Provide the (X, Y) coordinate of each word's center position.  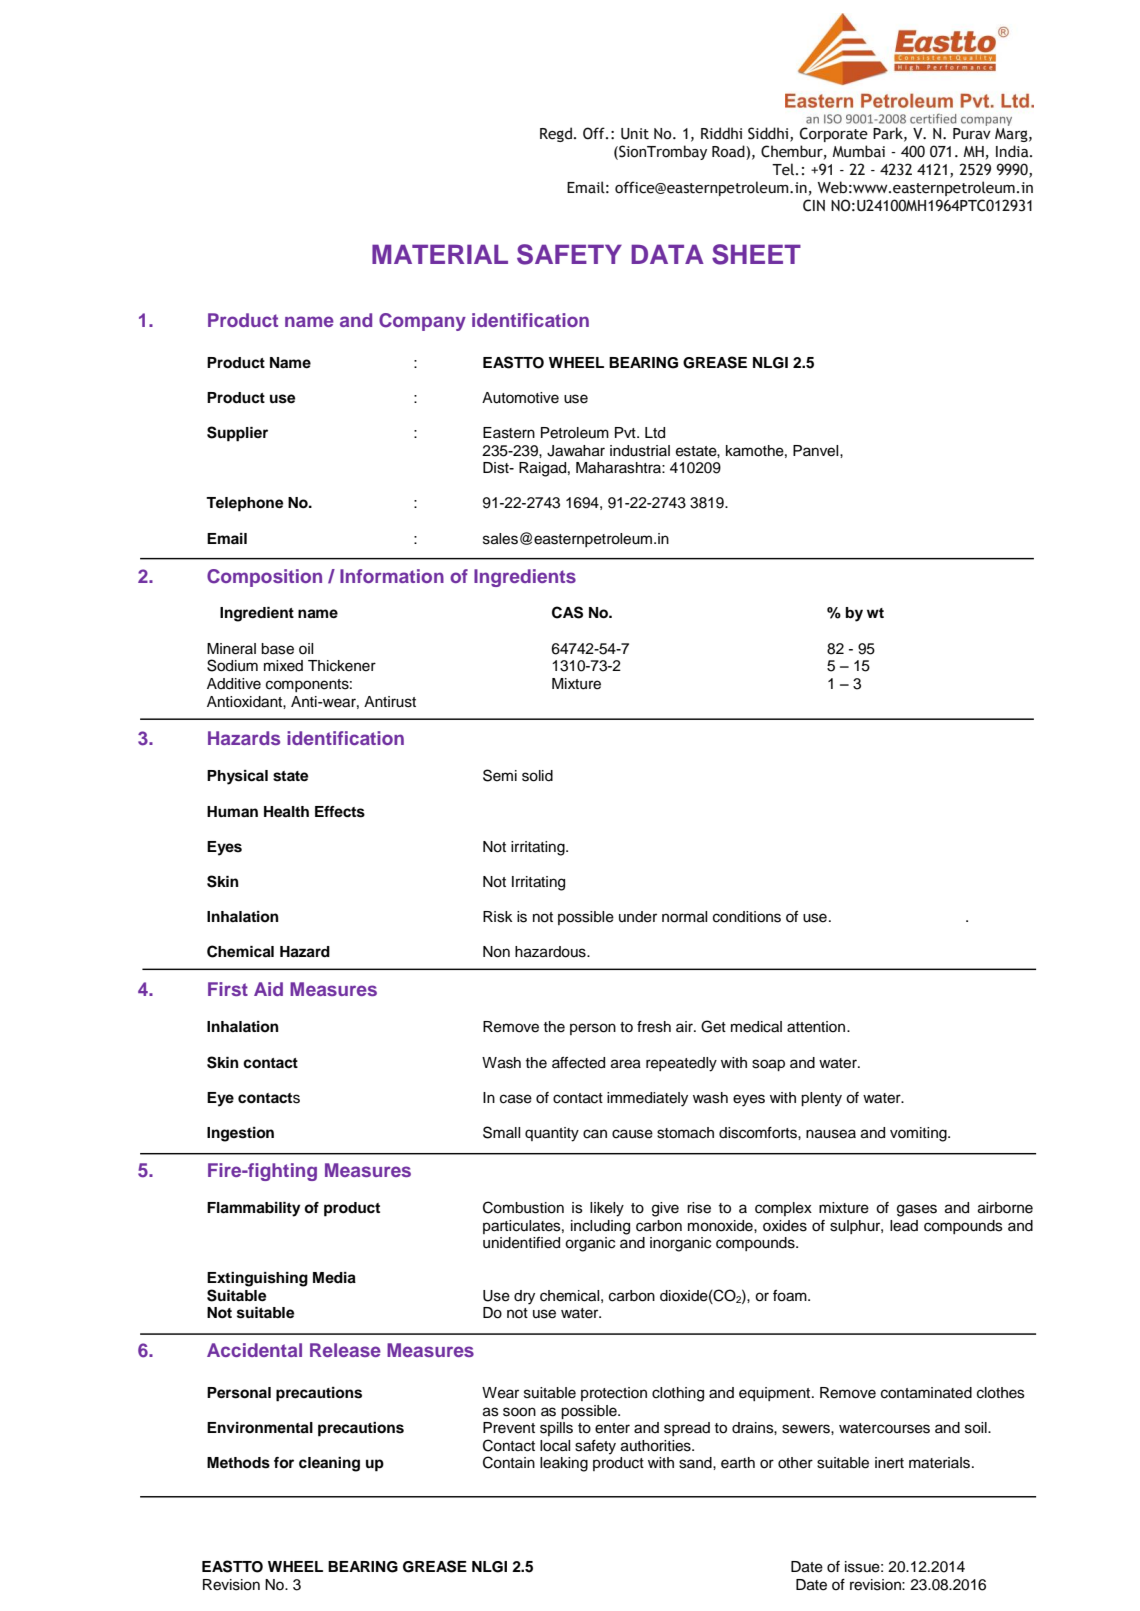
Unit (635, 134)
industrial (640, 451)
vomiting (919, 1134)
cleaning (329, 1464)
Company (422, 322)
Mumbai (858, 151)
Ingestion (240, 1134)
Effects (340, 812)
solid (537, 776)
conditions (747, 917)
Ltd (655, 433)
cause (632, 1134)
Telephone (244, 504)
